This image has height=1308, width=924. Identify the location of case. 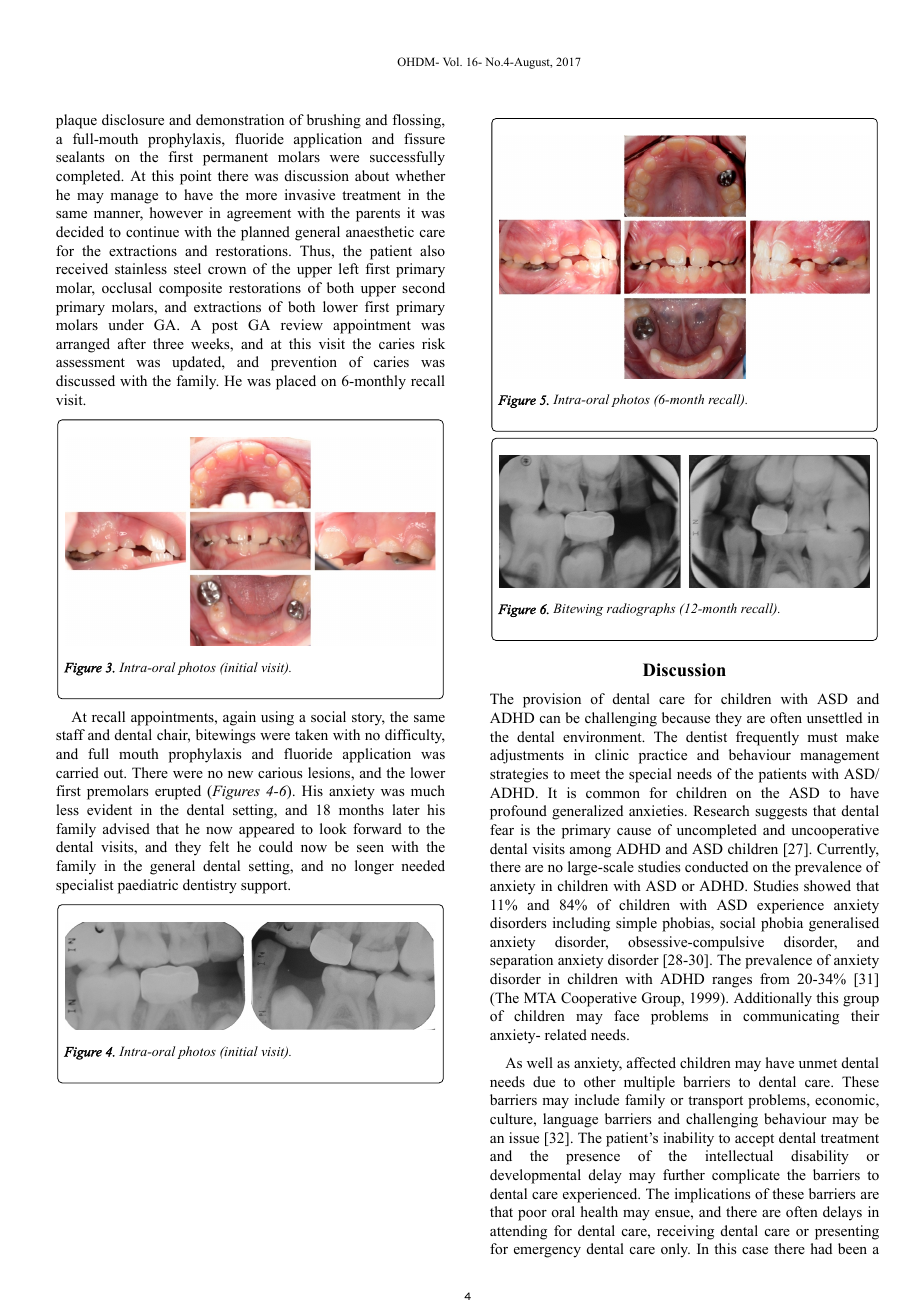
(755, 1250).
